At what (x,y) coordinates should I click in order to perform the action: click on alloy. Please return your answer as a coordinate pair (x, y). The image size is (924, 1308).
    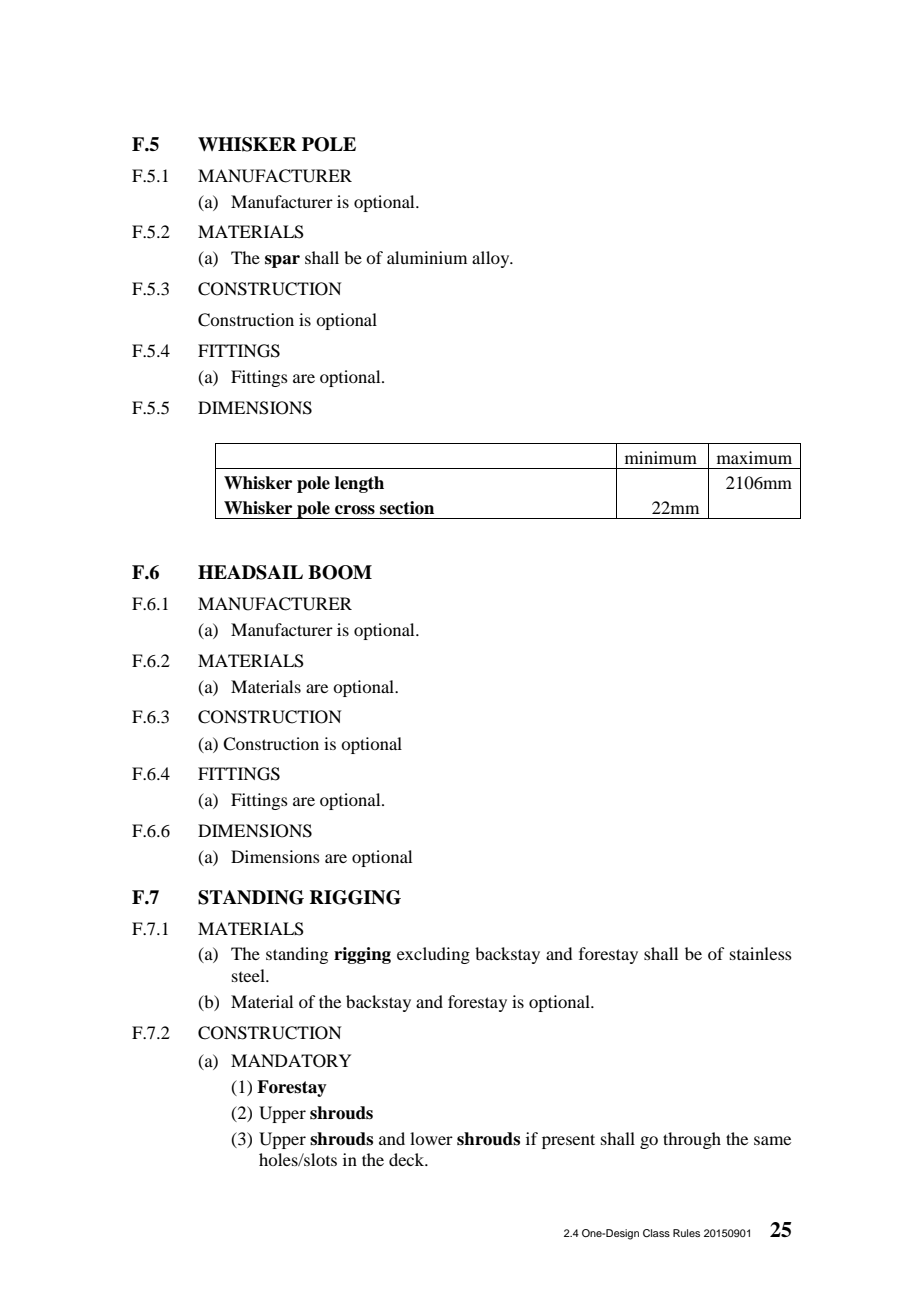
    Looking at the image, I should click on (492, 259).
